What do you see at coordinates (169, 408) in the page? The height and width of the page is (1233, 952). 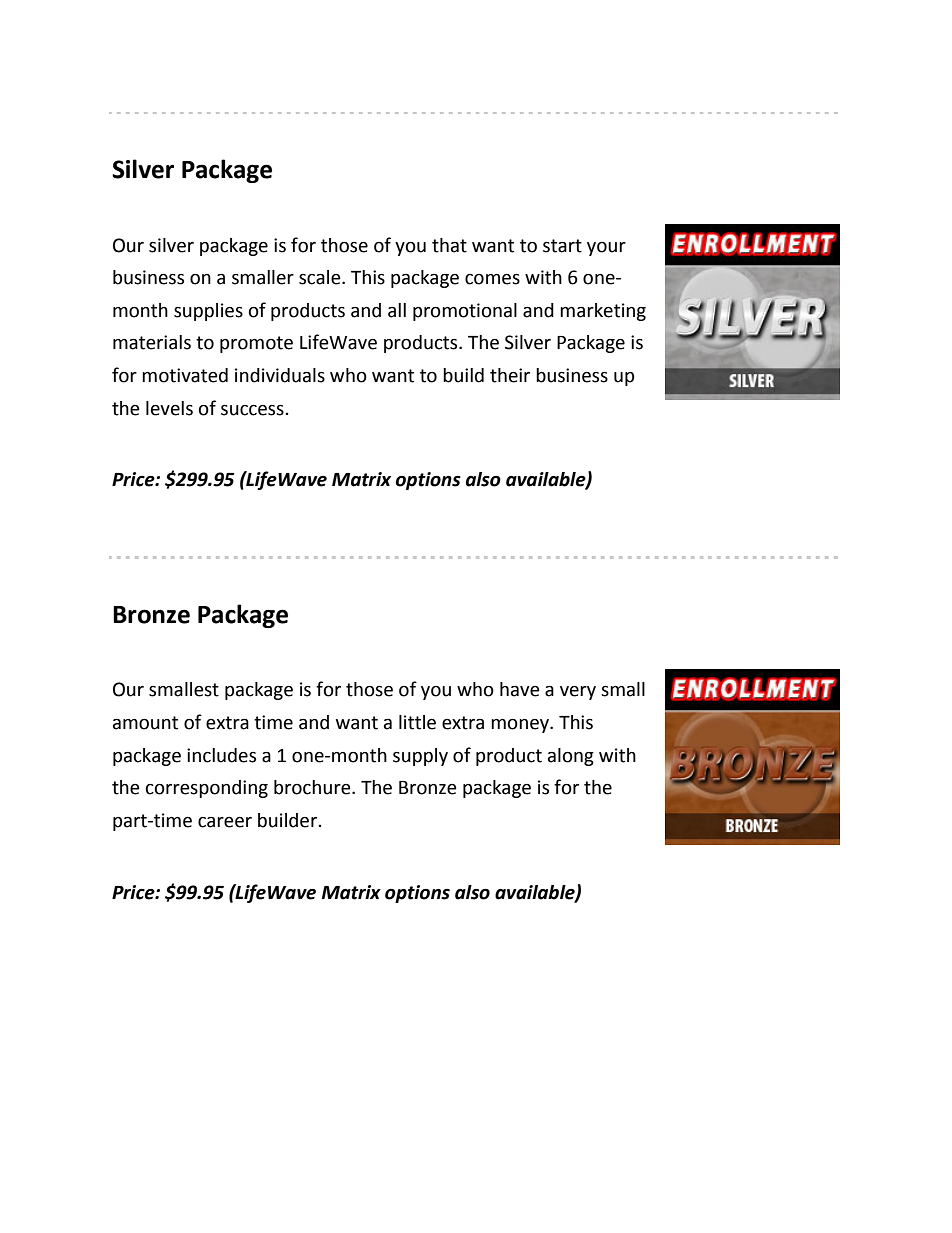 I see `levels` at bounding box center [169, 408].
